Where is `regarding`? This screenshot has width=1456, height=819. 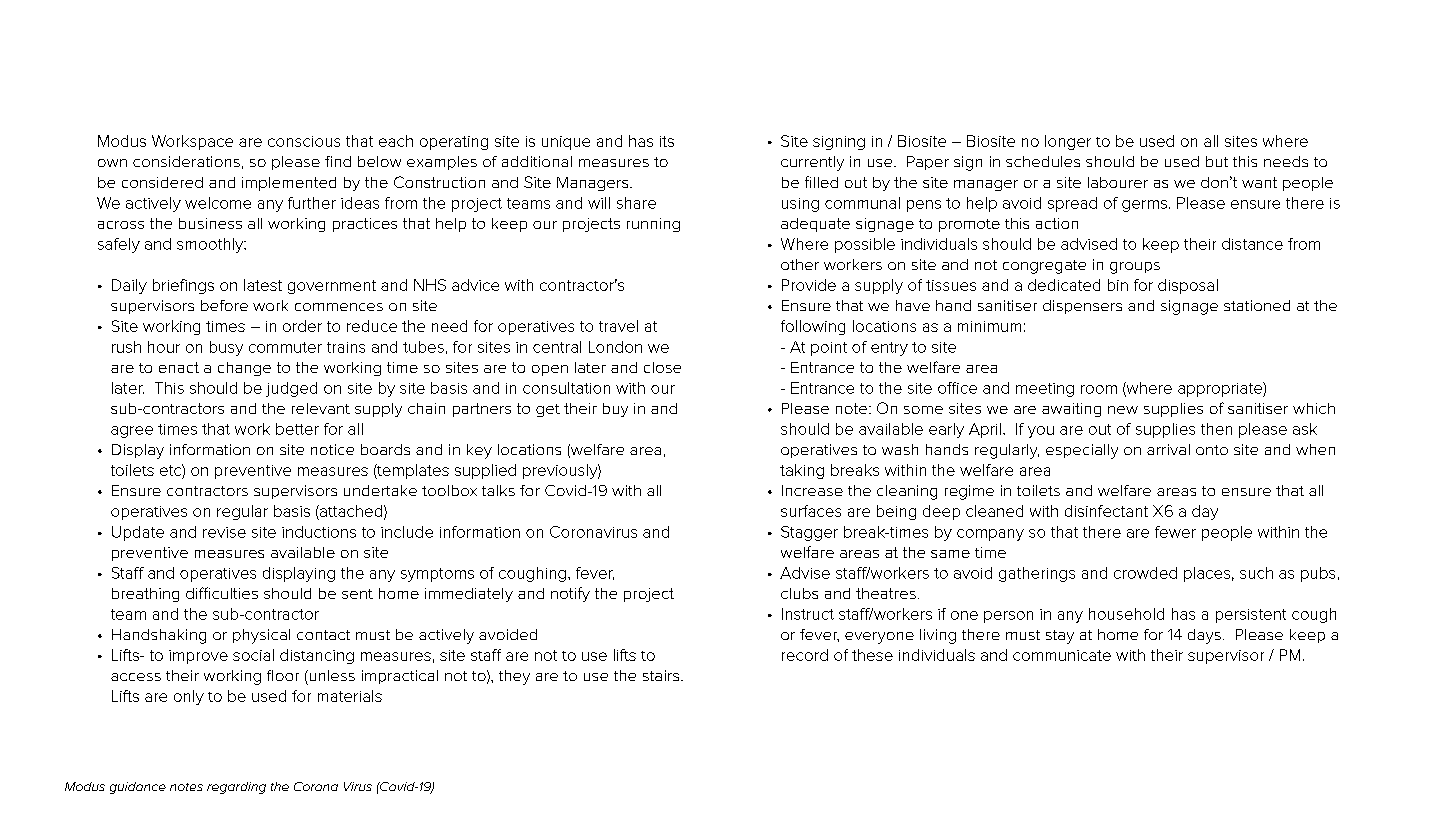 regarding is located at coordinates (236, 788).
